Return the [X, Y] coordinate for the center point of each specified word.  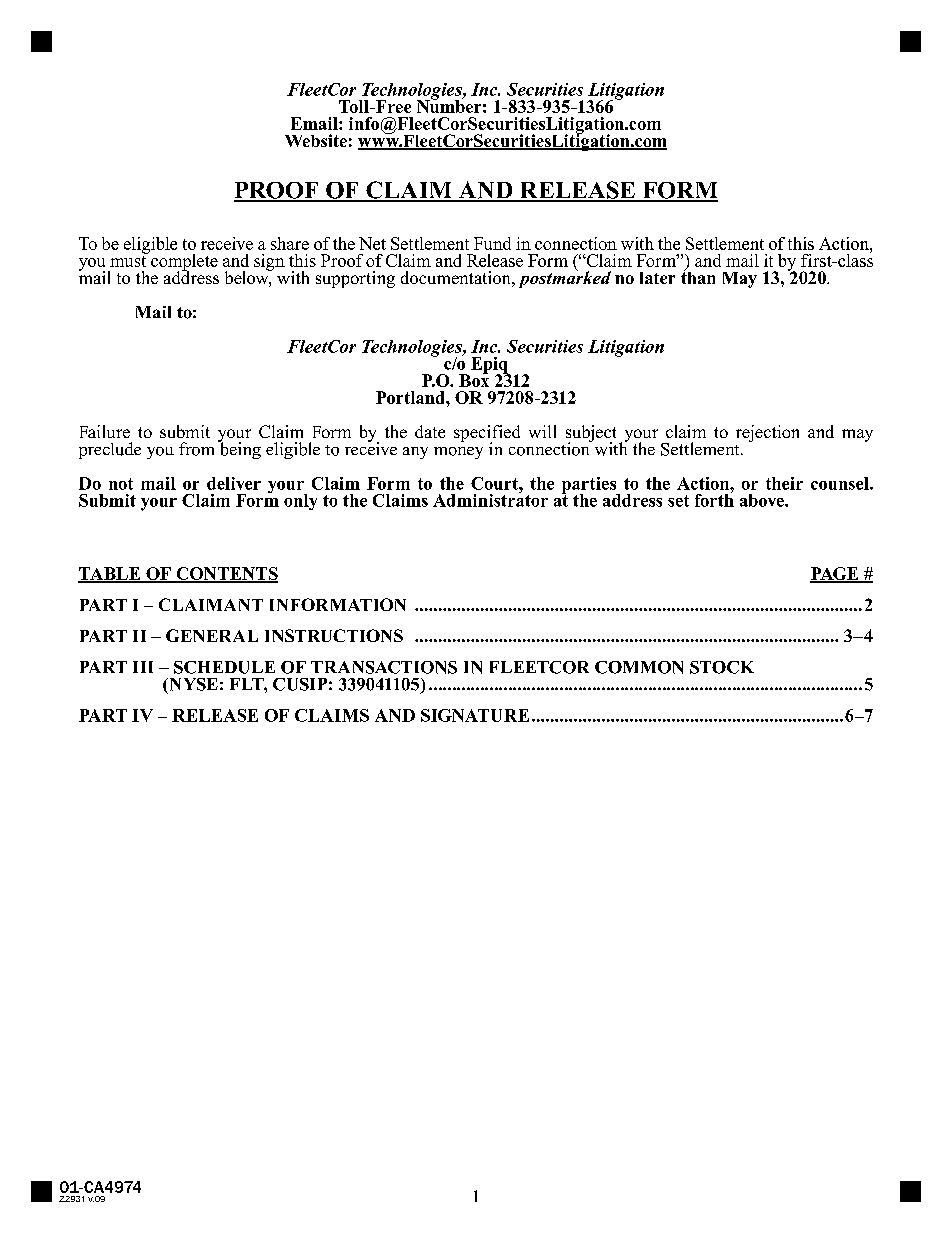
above [763, 500]
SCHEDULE [224, 667]
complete [183, 262]
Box [474, 379]
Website [316, 140]
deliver [234, 483]
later [657, 278]
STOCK [722, 667]
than [698, 276]
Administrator [490, 499]
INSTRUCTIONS [334, 635]
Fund [492, 243]
